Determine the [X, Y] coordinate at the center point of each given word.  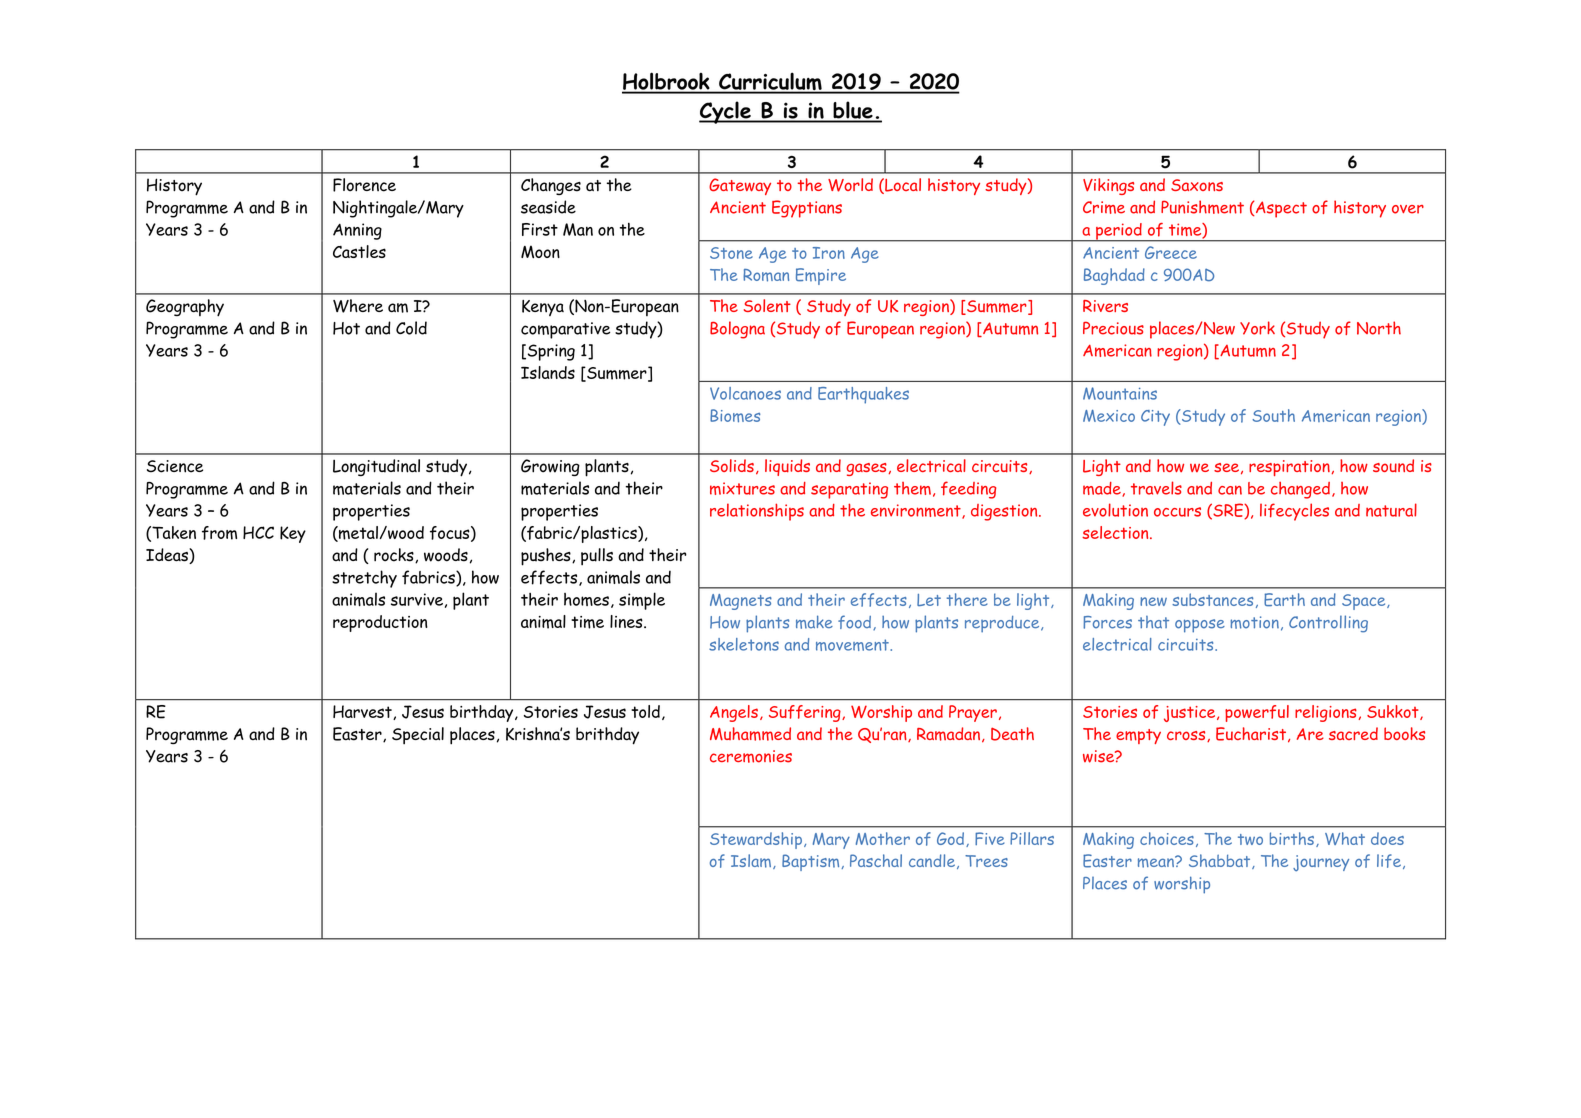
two [1250, 839]
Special [418, 736]
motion [1254, 622]
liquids [787, 467]
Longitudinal [376, 467]
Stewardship [756, 840]
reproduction [380, 623]
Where [358, 306]
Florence [364, 185]
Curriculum [770, 82]
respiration [1289, 468]
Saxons [1197, 185]
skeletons [744, 644]
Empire [821, 276]
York [1257, 328]
